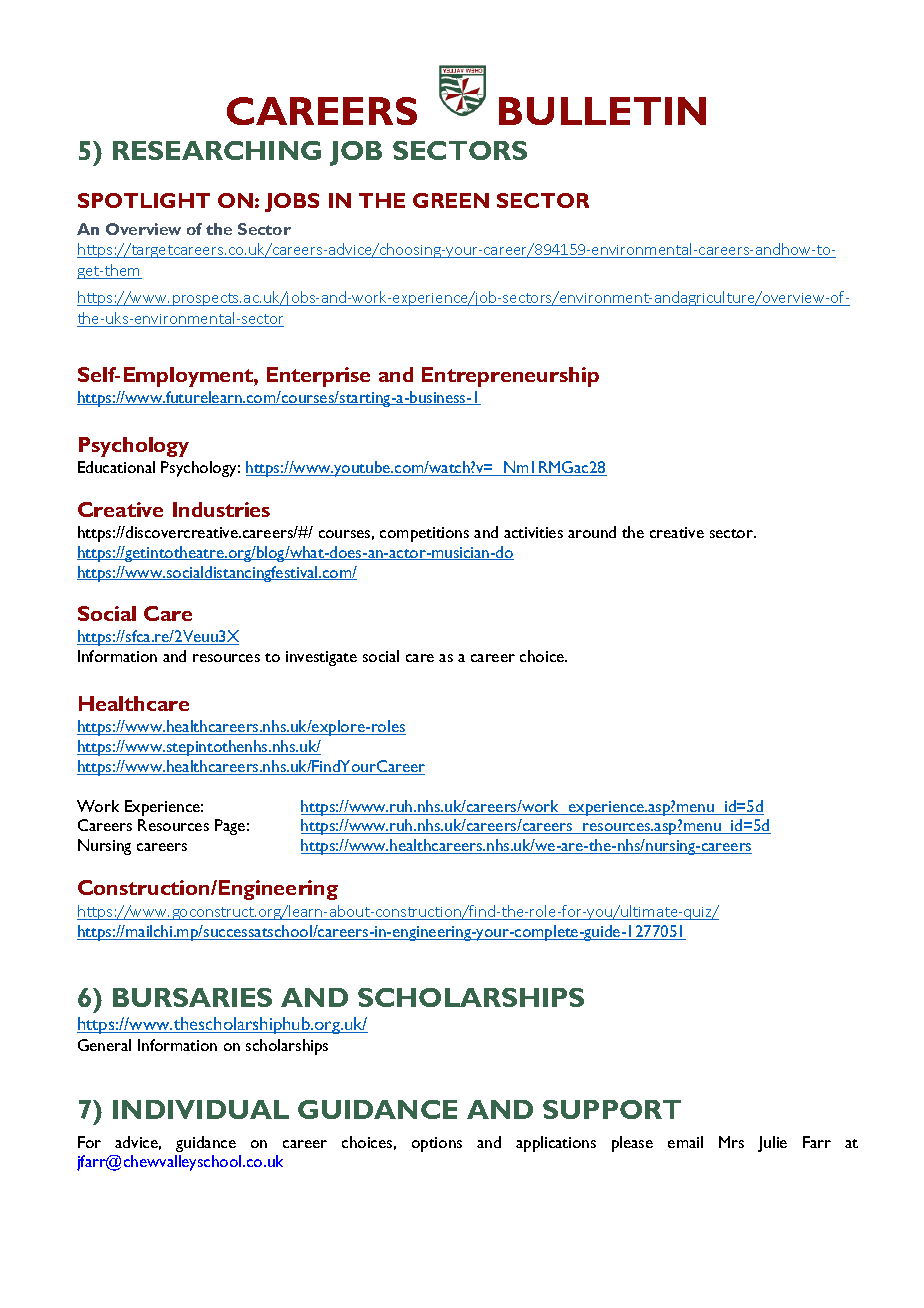 The image size is (924, 1308). I want to click on email, so click(685, 1142).
